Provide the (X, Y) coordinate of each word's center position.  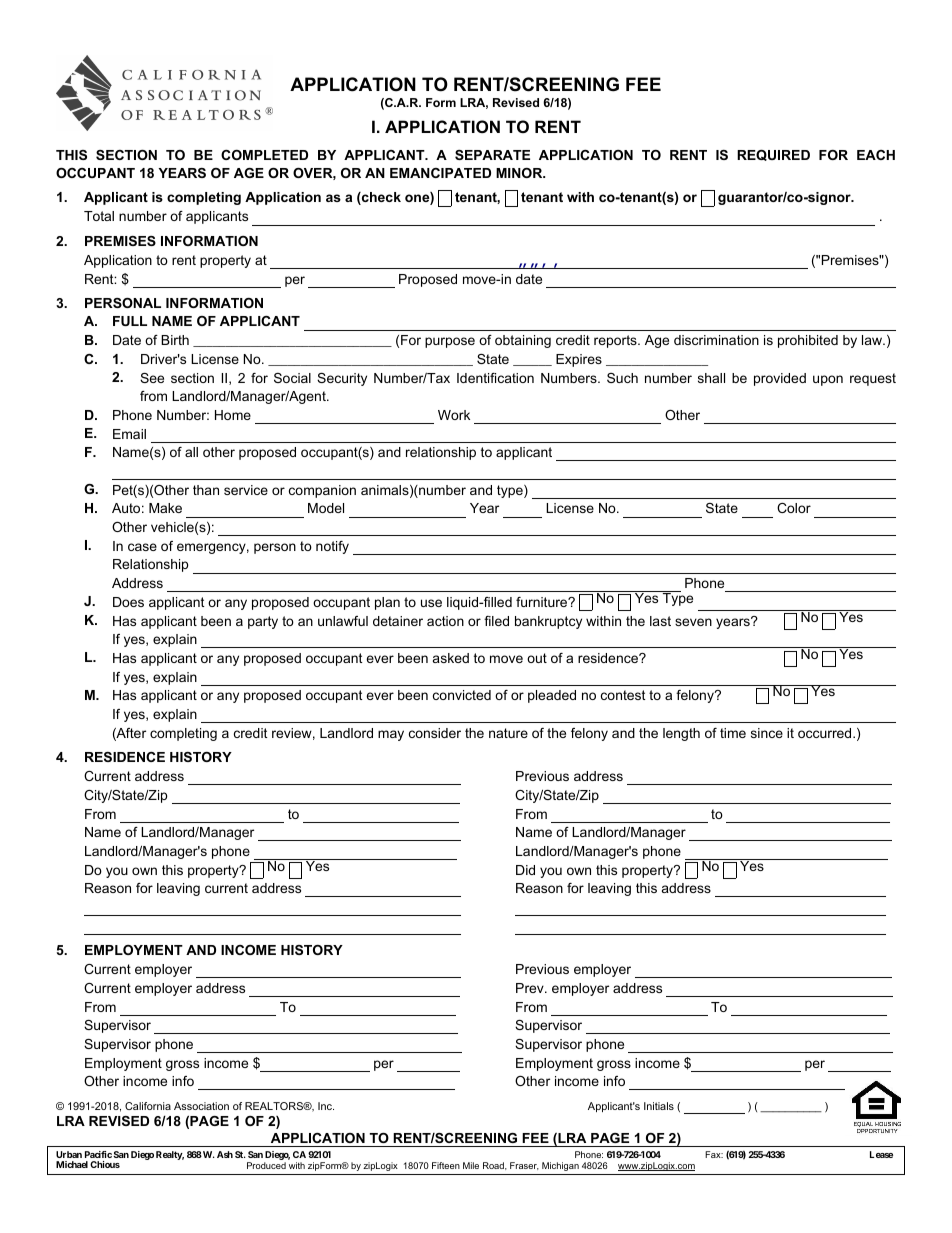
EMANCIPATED (440, 173)
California (148, 1106)
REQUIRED (773, 155)
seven (693, 622)
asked (451, 658)
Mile (471, 1165)
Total (99, 216)
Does (128, 602)
